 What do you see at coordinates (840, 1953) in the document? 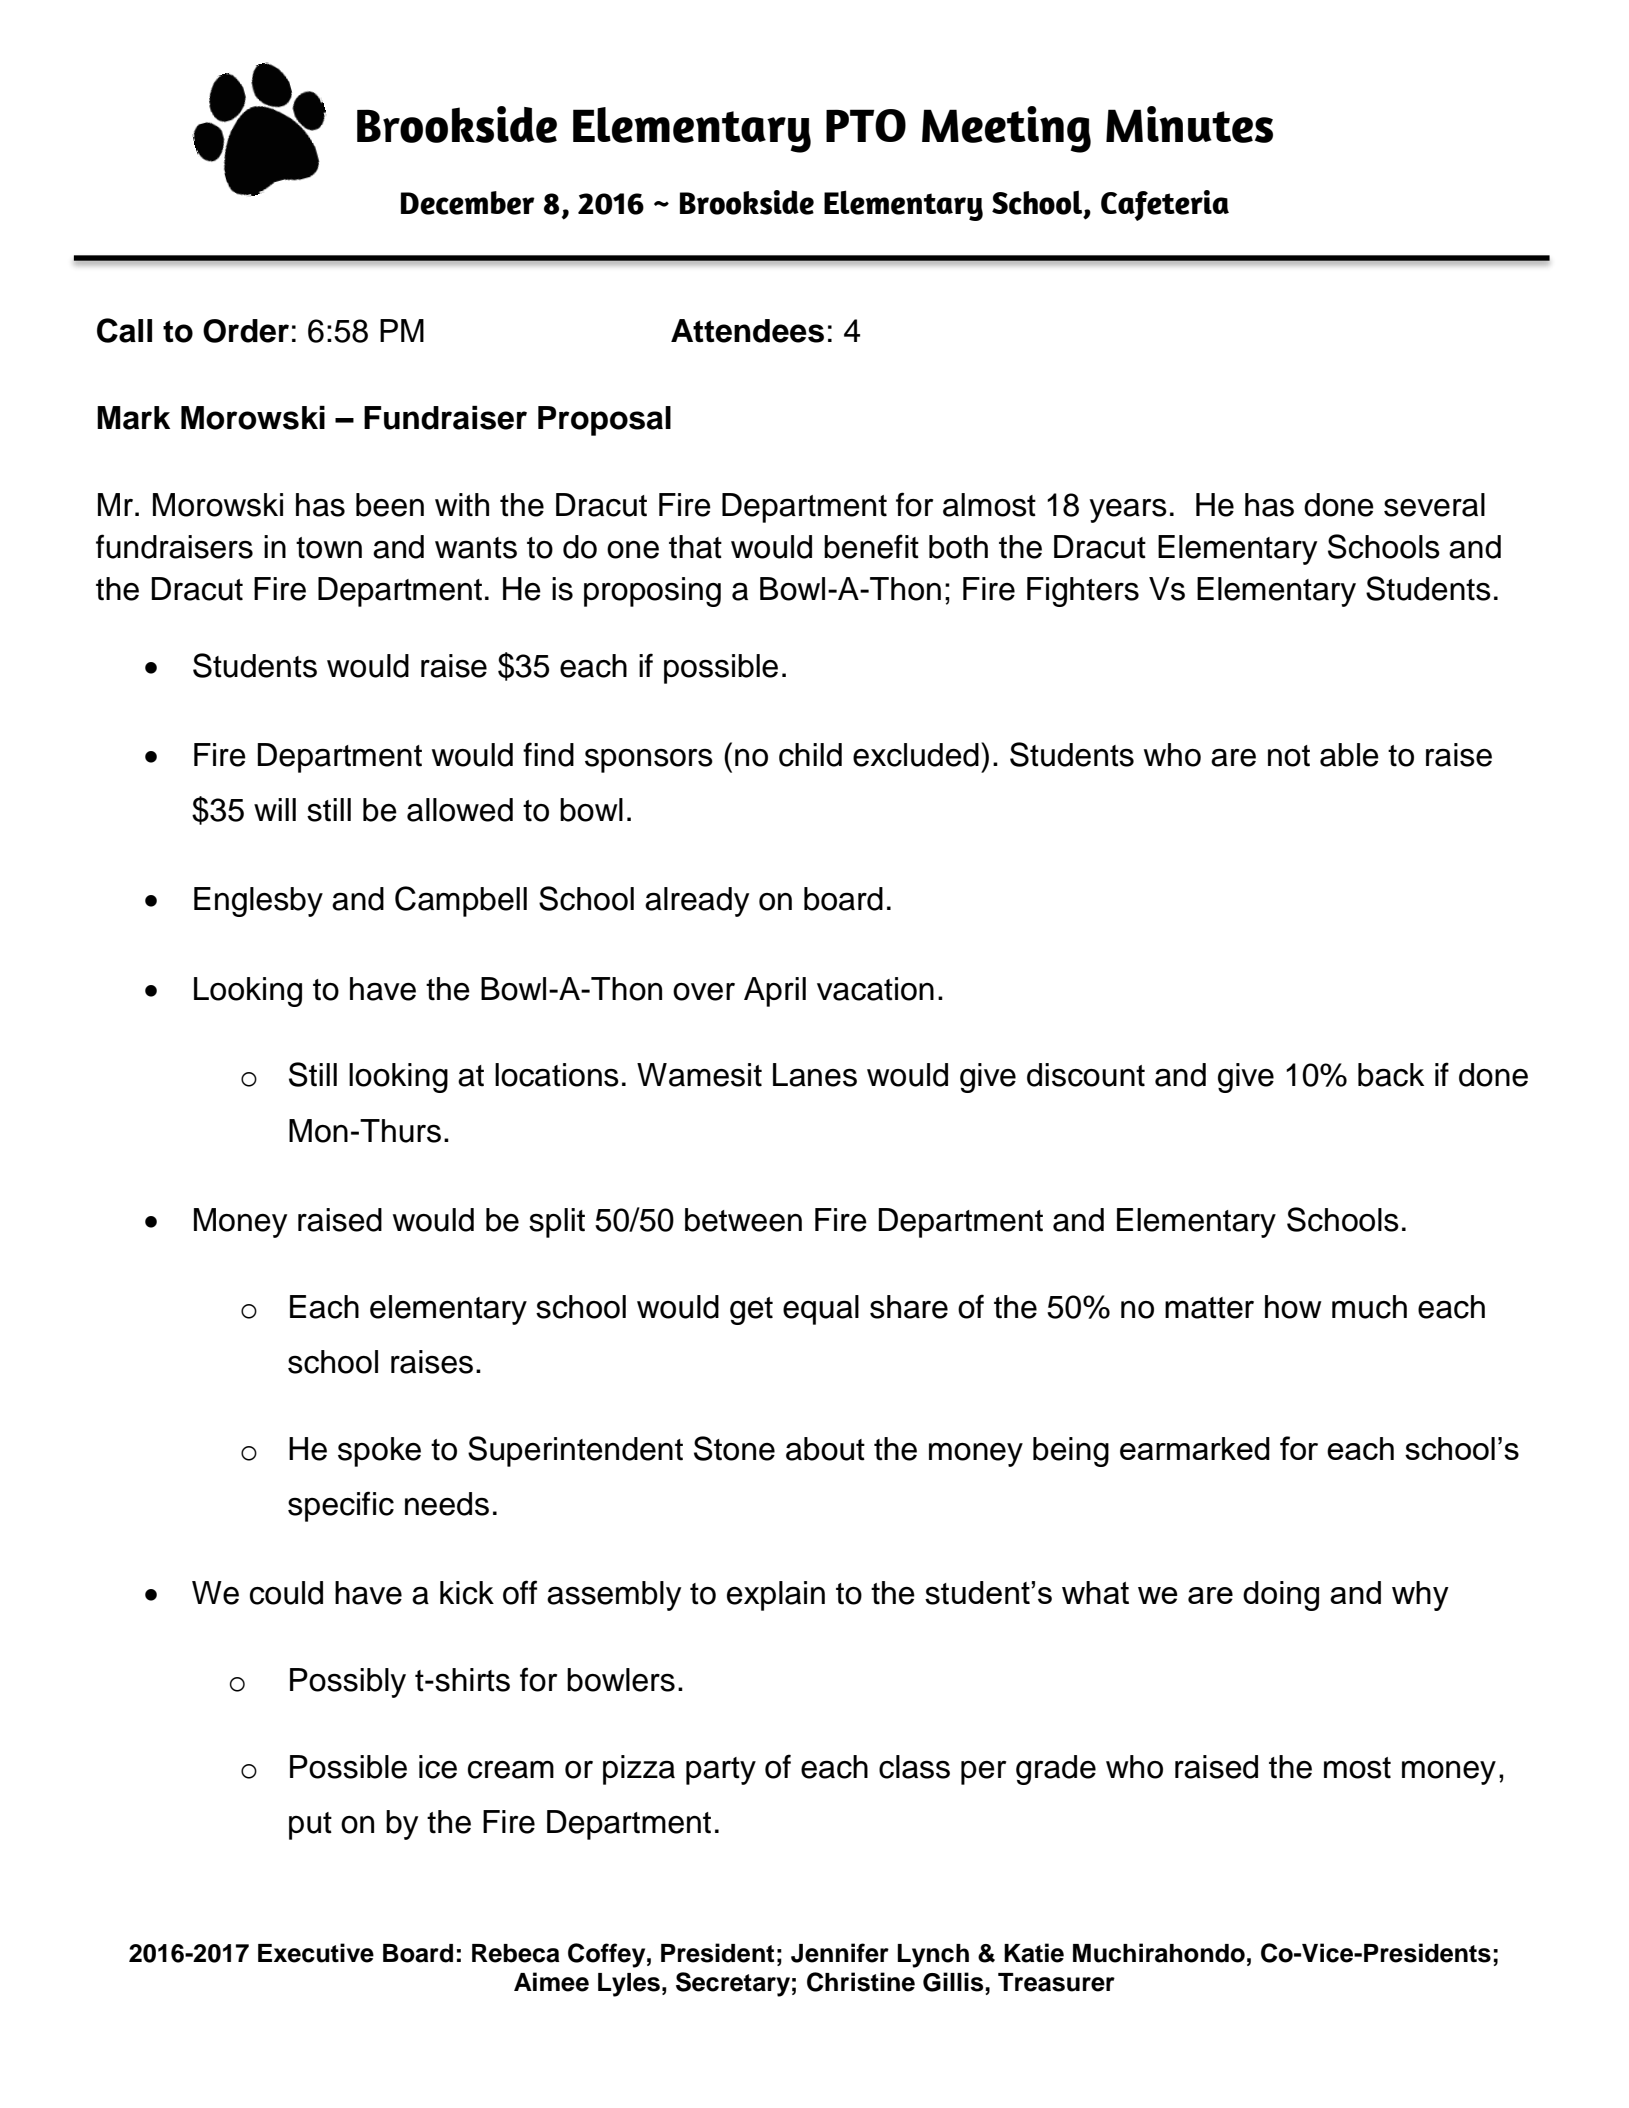
I see `Jennifer` at bounding box center [840, 1953].
